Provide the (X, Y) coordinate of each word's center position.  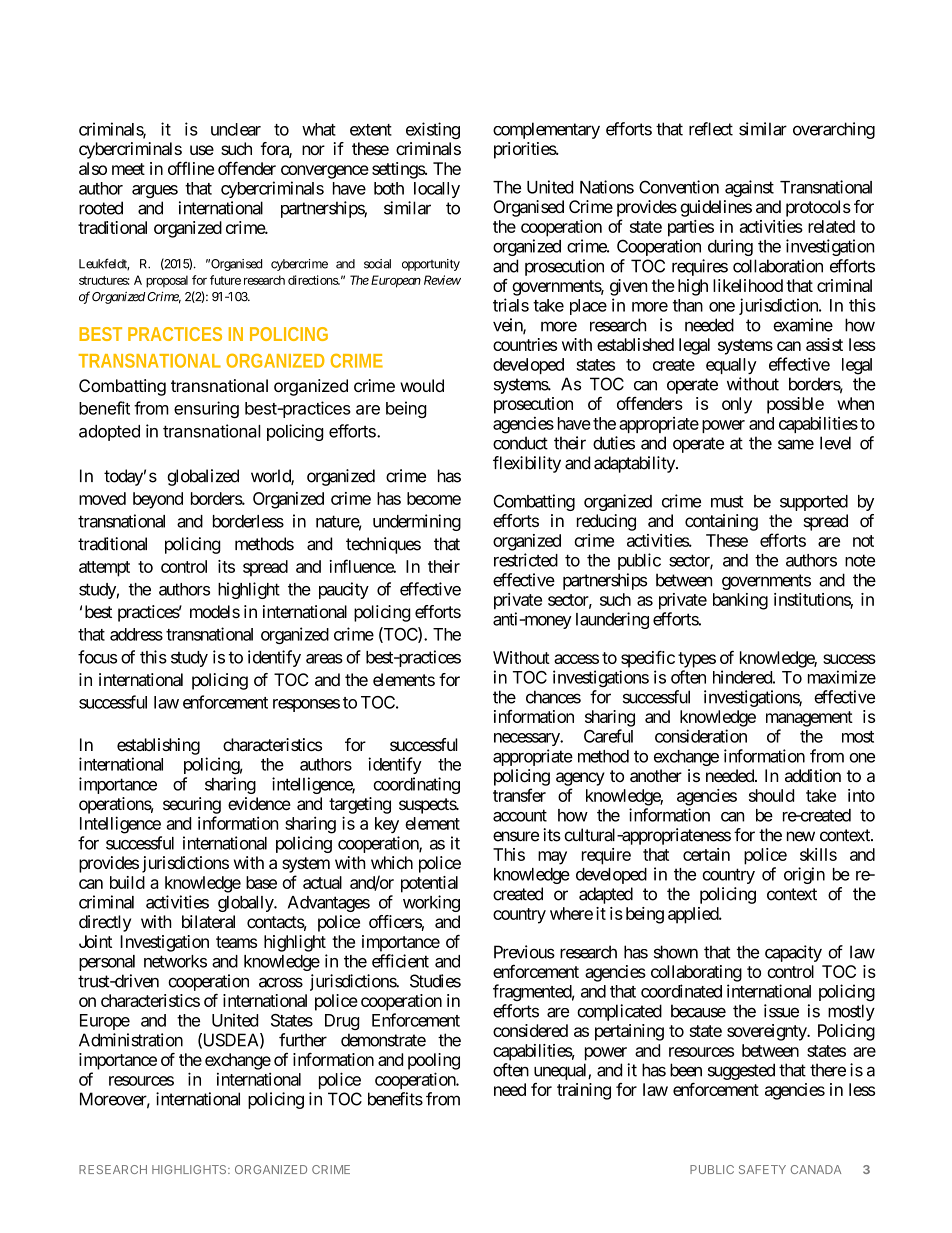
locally (437, 190)
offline (191, 168)
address (136, 634)
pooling (434, 1061)
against (749, 188)
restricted (526, 560)
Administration (131, 1040)
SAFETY (762, 1169)
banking (740, 601)
